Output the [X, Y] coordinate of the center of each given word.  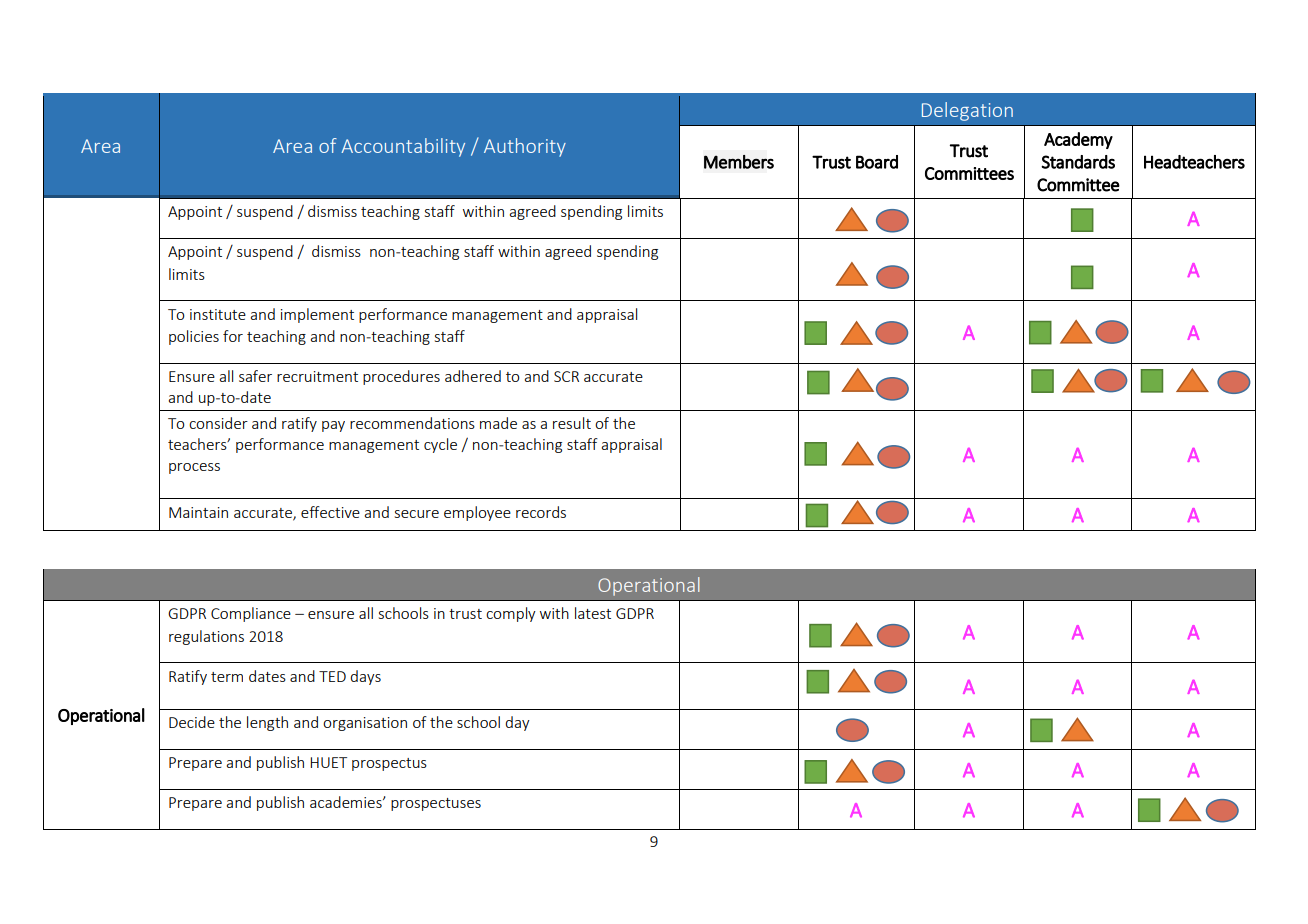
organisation [365, 724]
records [541, 512]
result [572, 423]
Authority [525, 147]
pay [333, 426]
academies [347, 802]
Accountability [403, 147]
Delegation [967, 111]
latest [593, 613]
